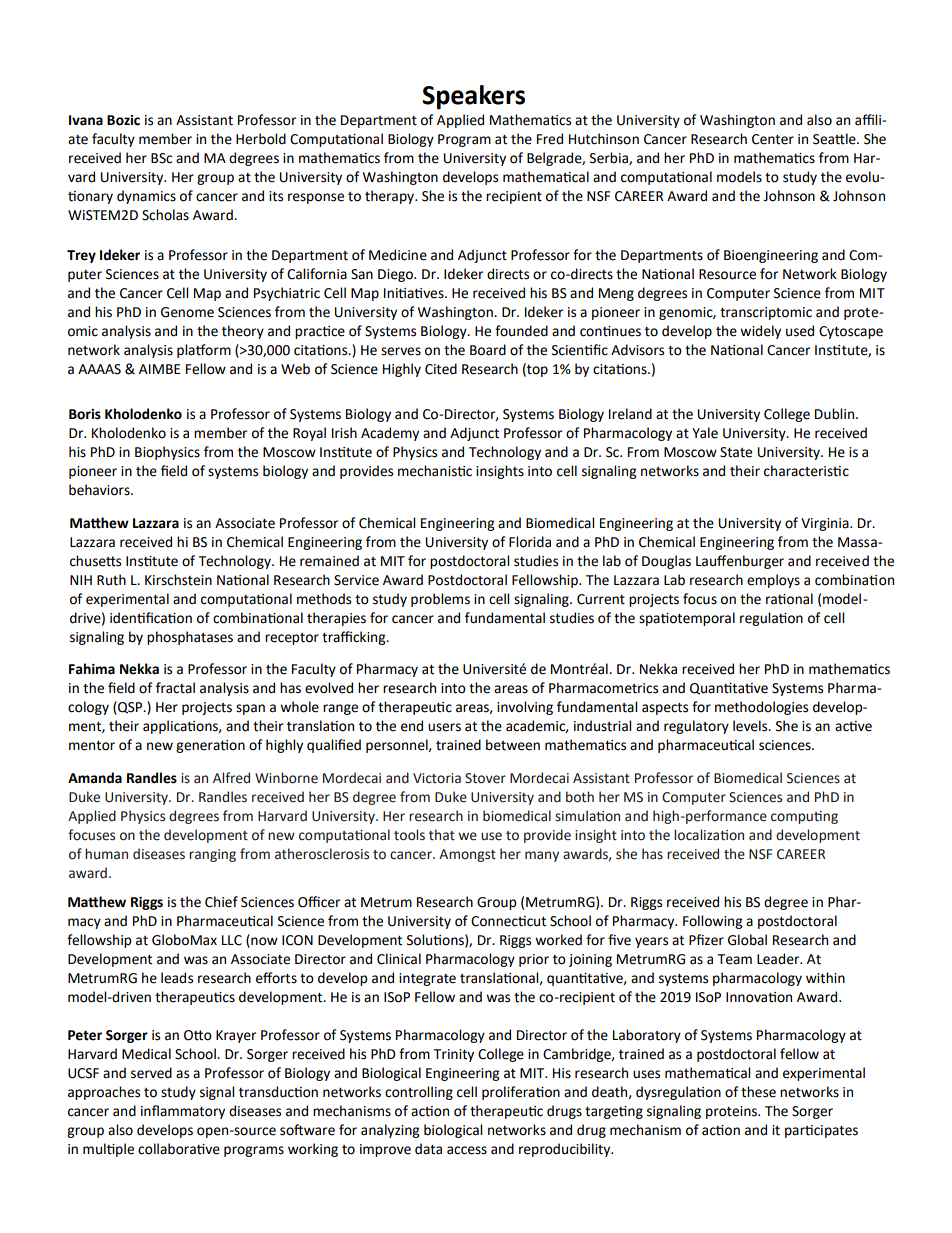 The height and width of the page is (1233, 952). What do you see at coordinates (473, 97) in the page?
I see `Speakers` at bounding box center [473, 97].
